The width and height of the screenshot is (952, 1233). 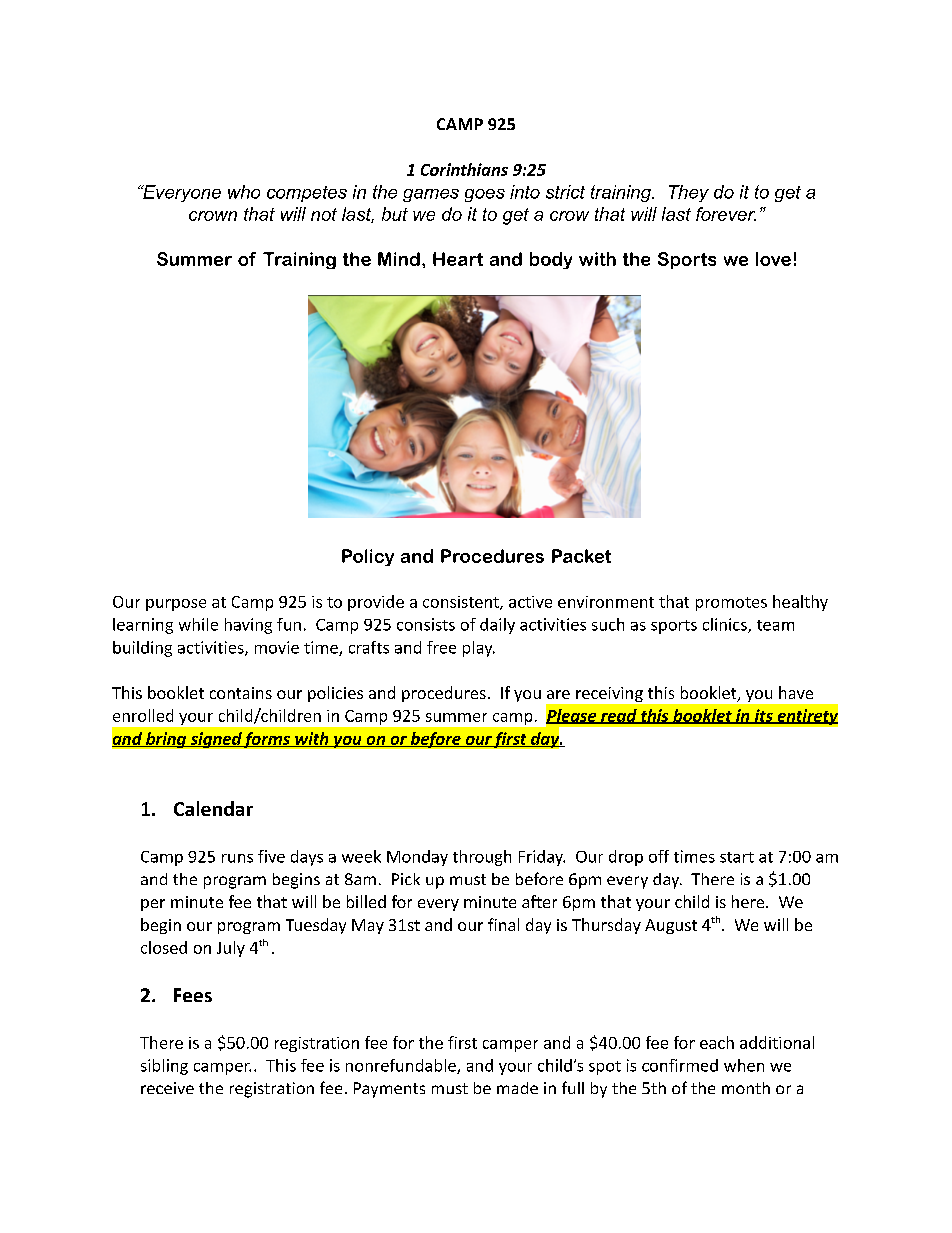 I want to click on its, so click(x=763, y=716).
